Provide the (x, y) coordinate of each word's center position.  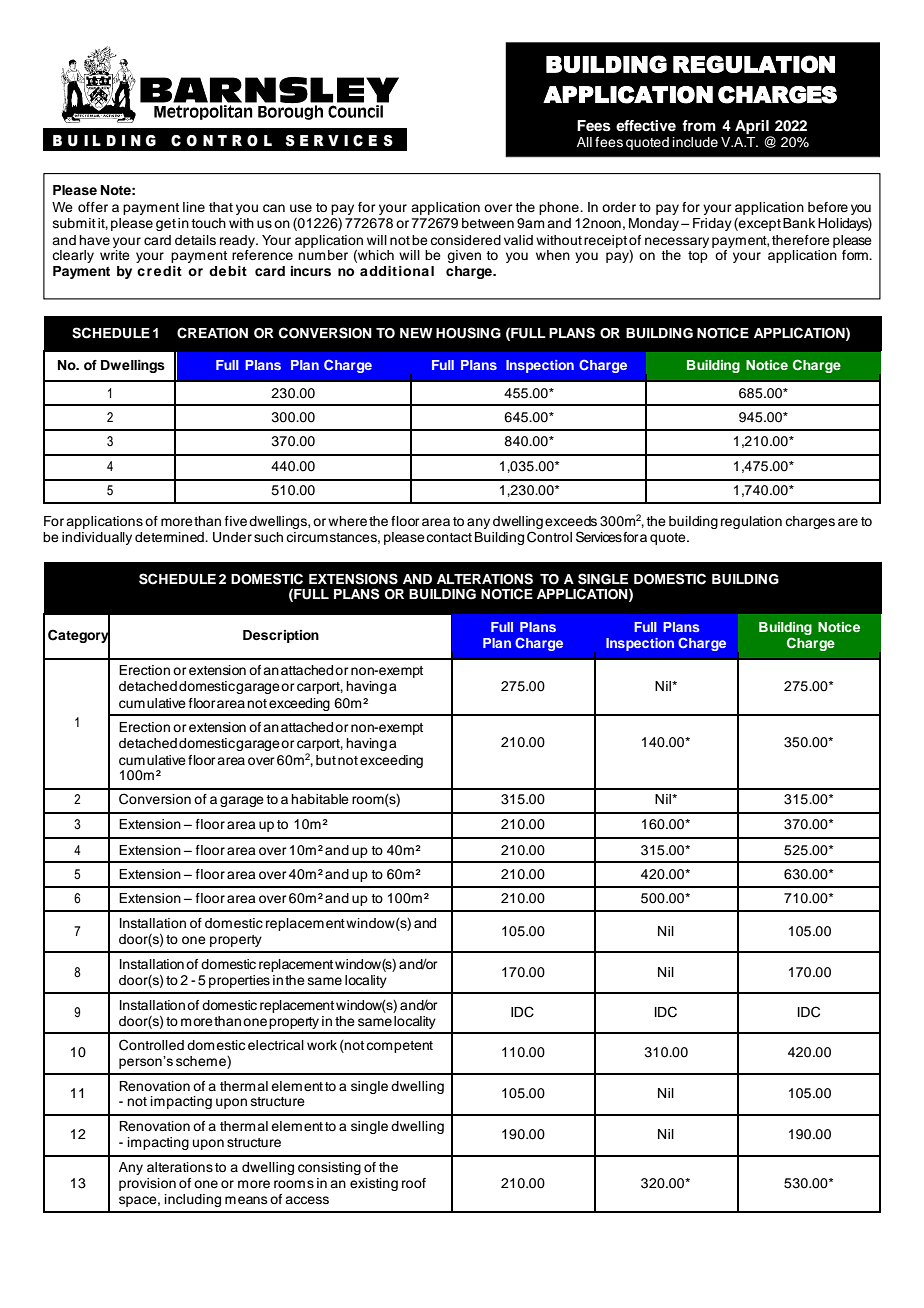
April (752, 127)
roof (414, 1183)
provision (147, 1184)
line (194, 207)
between (488, 223)
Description (281, 636)
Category (79, 636)
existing (374, 1184)
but (326, 760)
